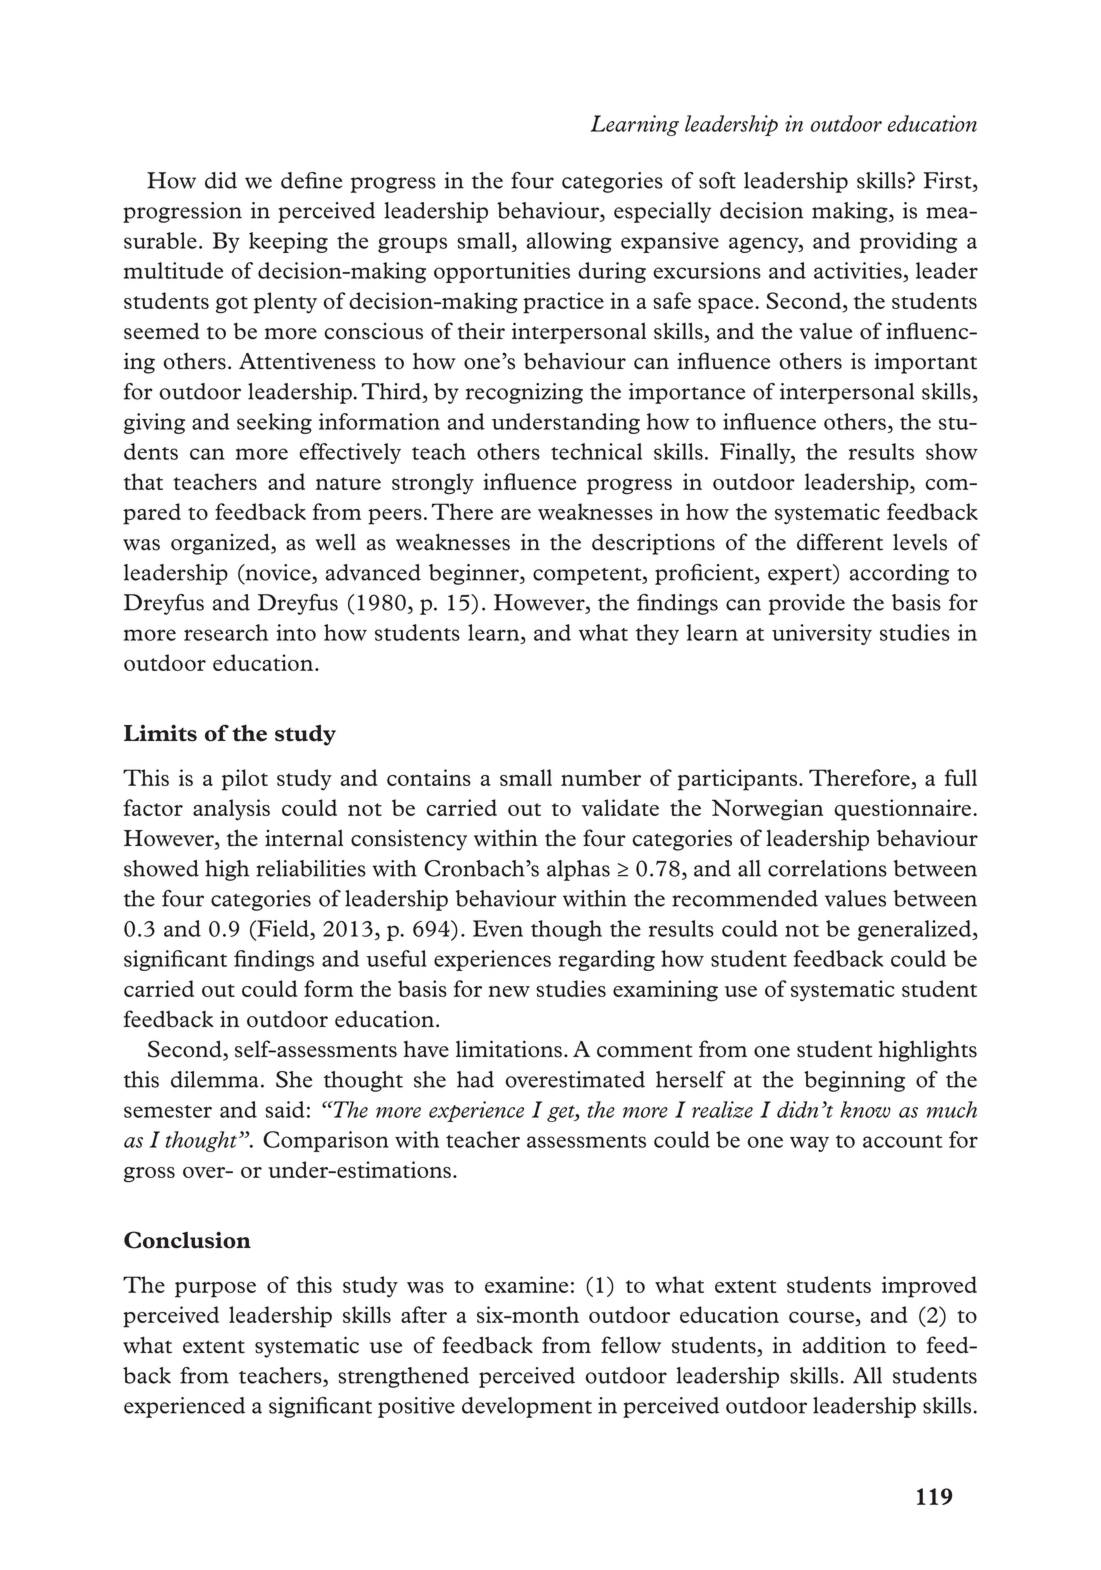 Image resolution: width=1101 pixels, height=1570 pixels. Describe the element at coordinates (527, 1407) in the image. I see `development` at that location.
